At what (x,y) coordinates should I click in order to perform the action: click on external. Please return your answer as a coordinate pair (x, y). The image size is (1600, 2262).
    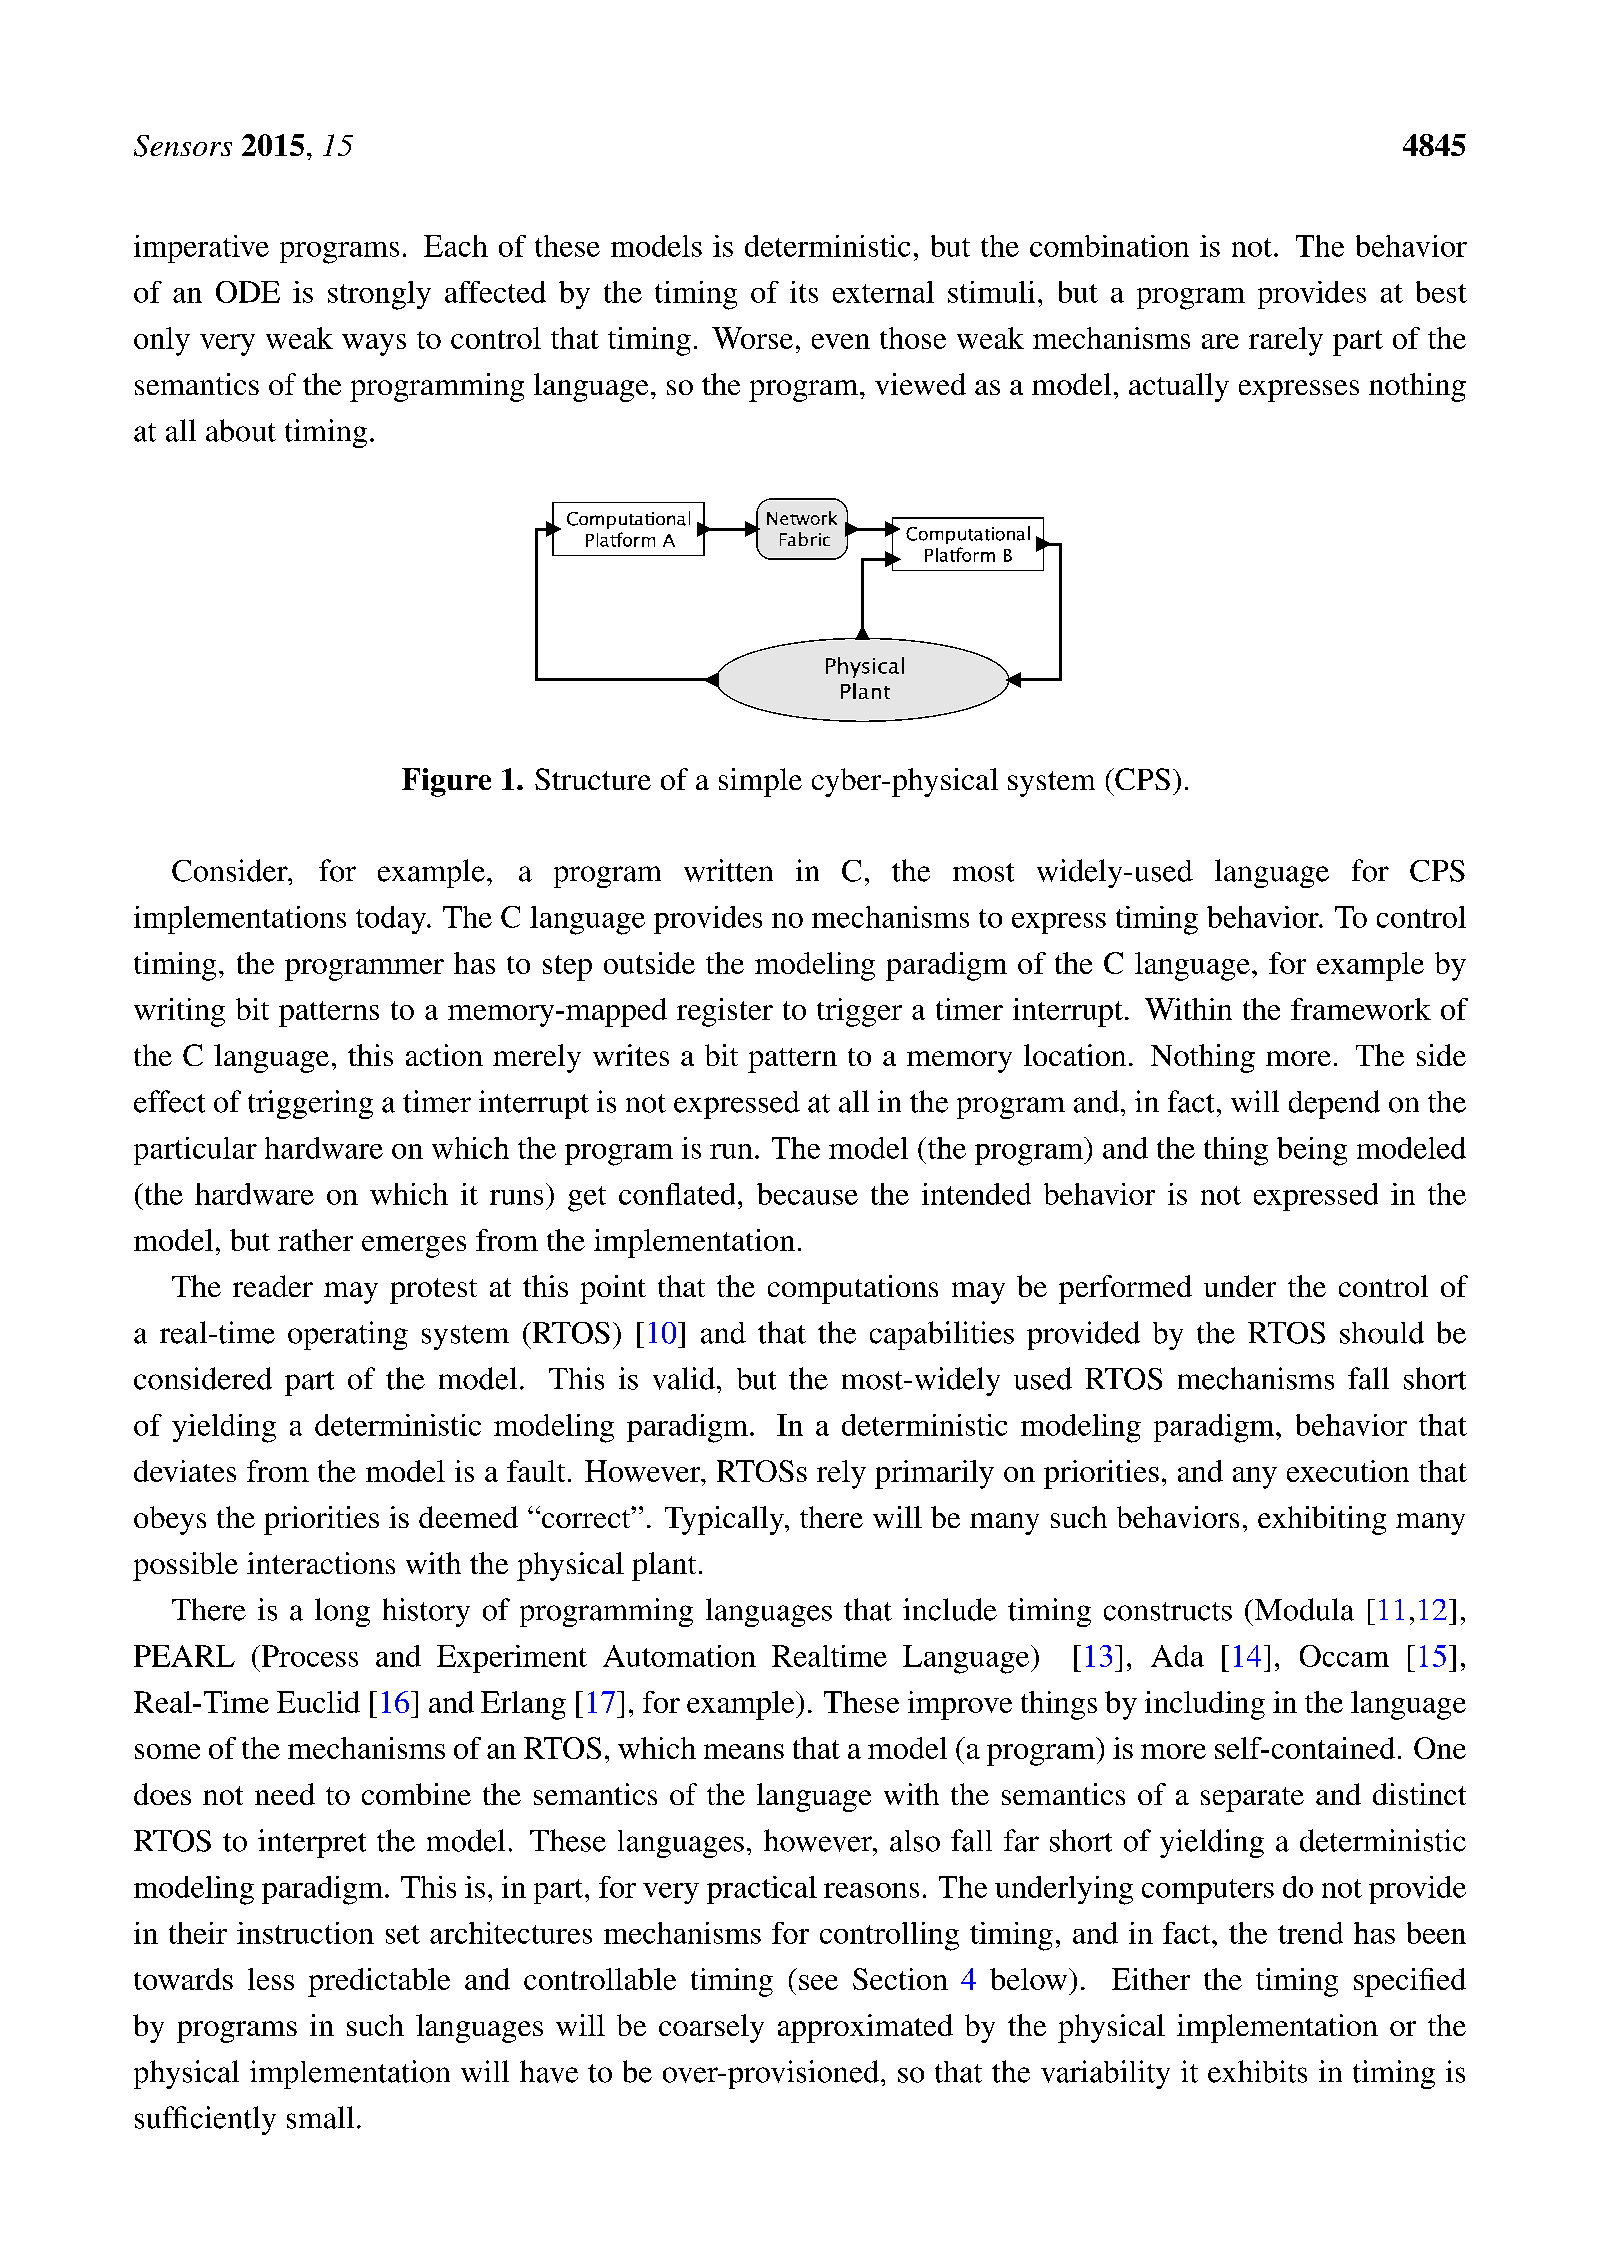
    Looking at the image, I should click on (883, 292).
